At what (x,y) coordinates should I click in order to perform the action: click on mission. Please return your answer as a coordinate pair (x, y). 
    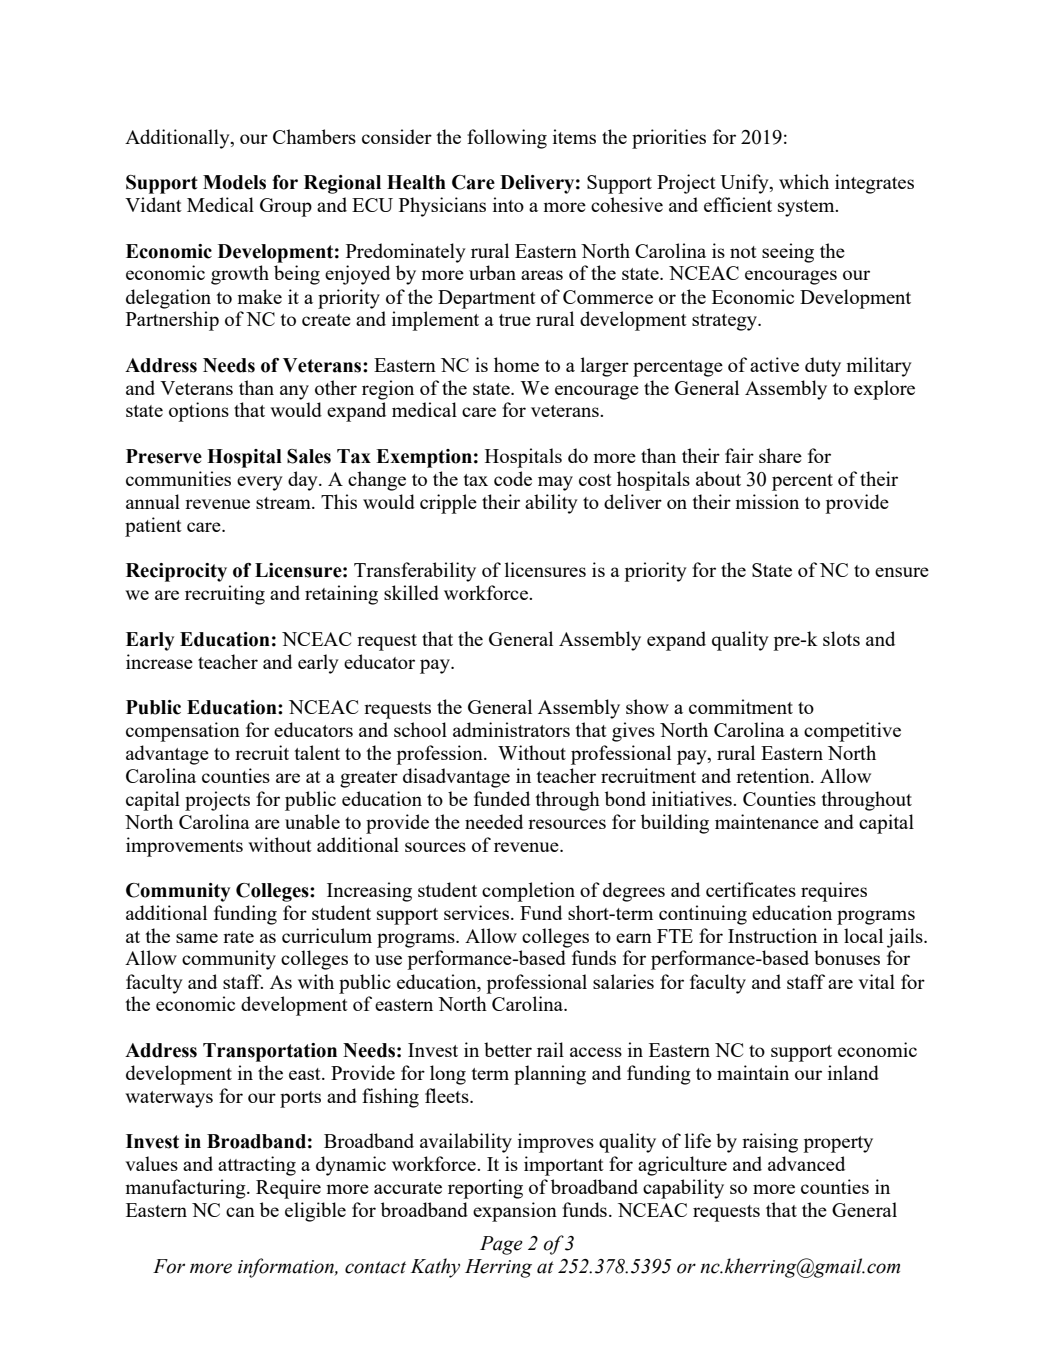
    Looking at the image, I should click on (767, 501).
